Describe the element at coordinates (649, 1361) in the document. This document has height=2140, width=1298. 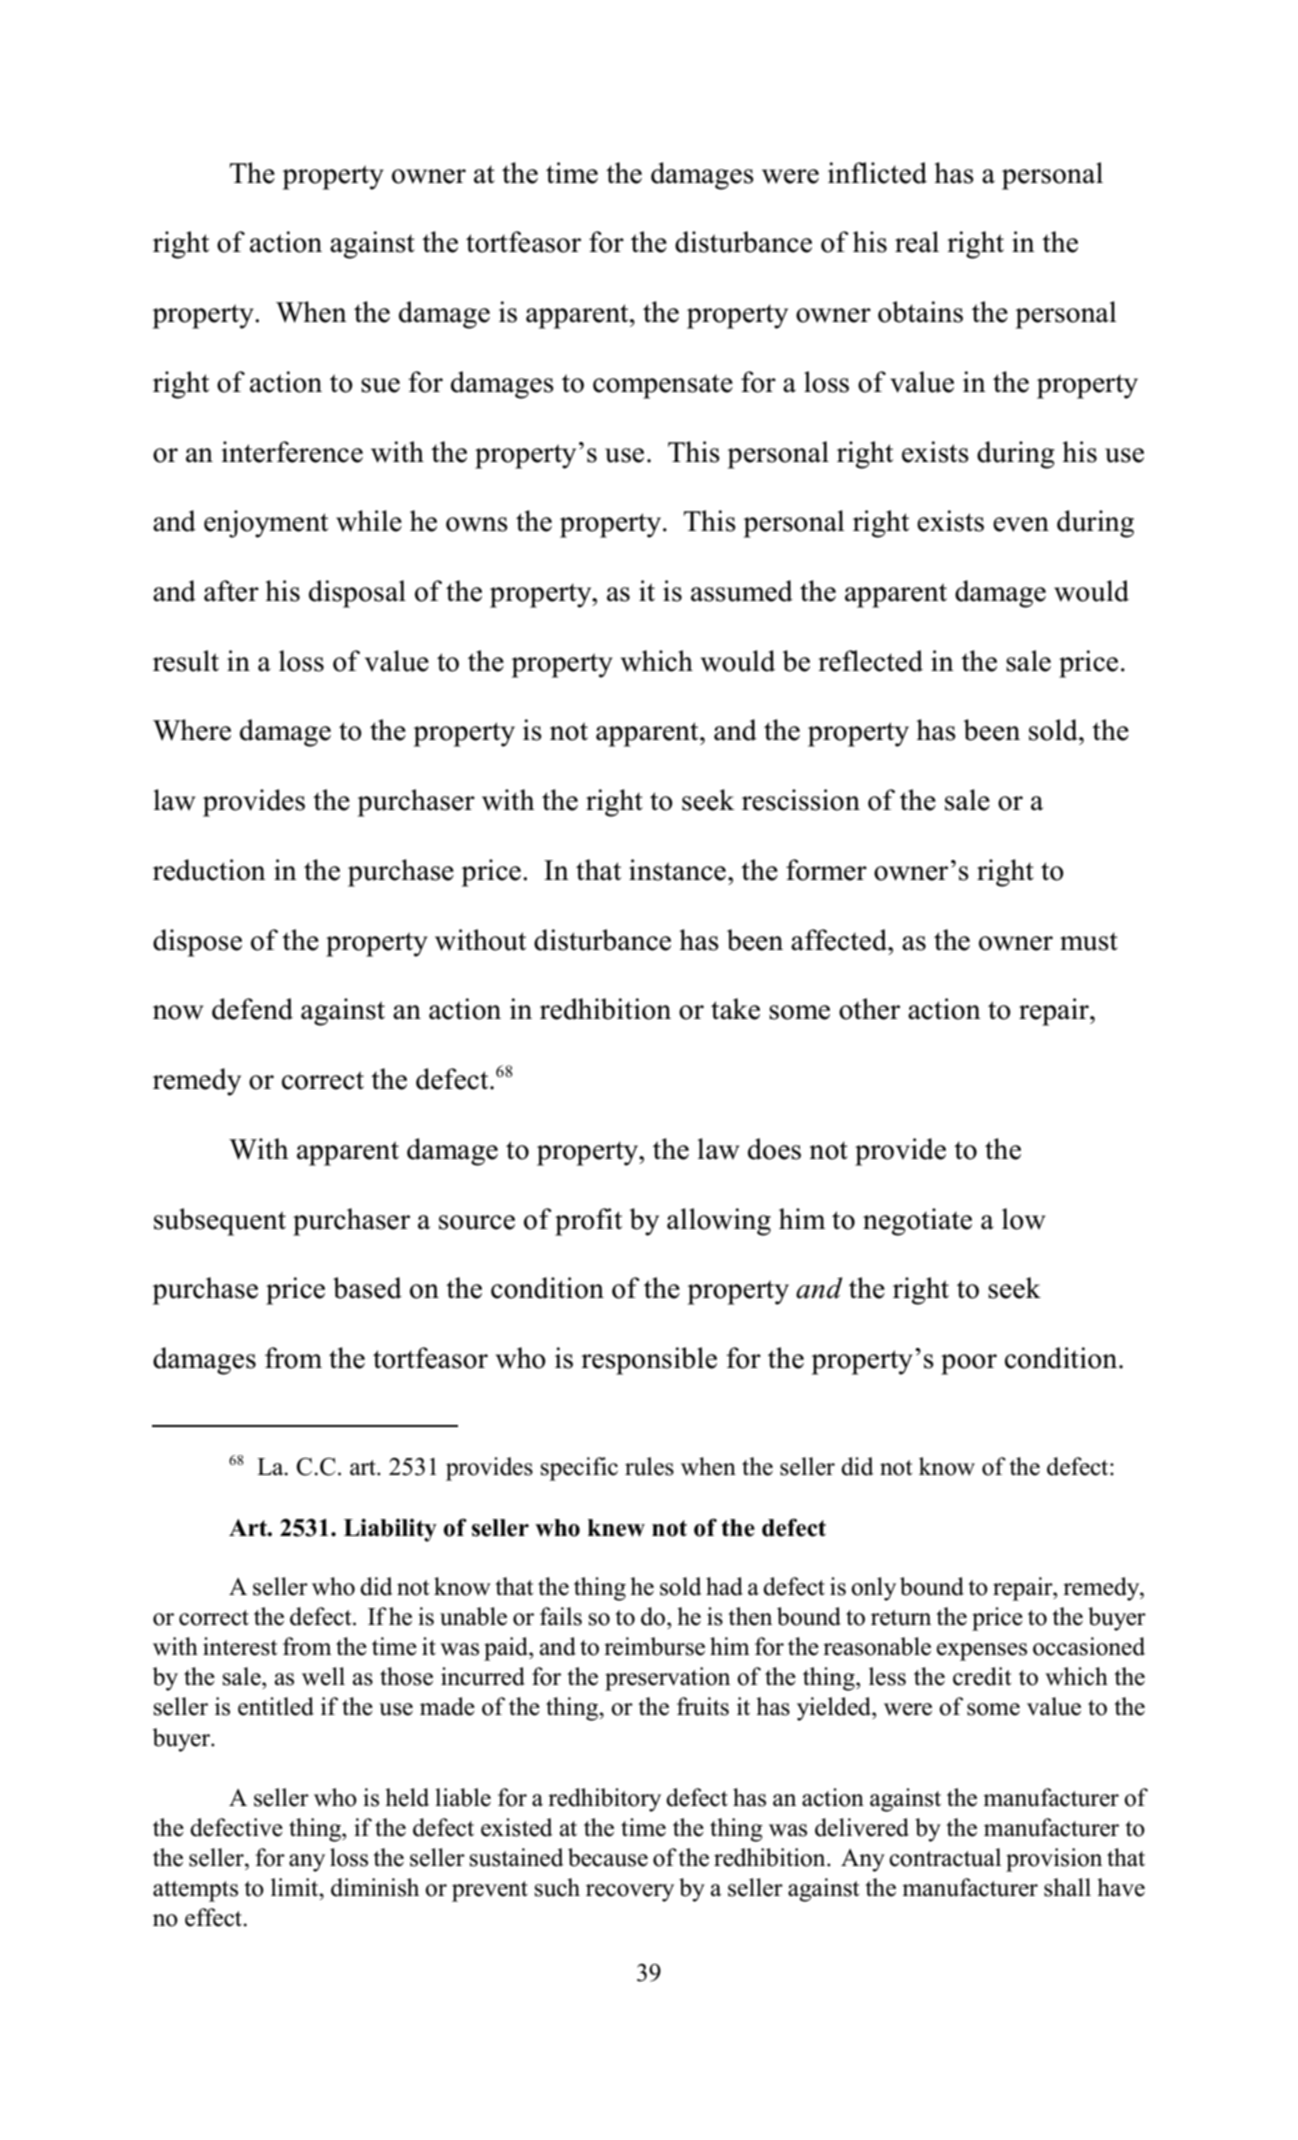
I see `responsible` at that location.
